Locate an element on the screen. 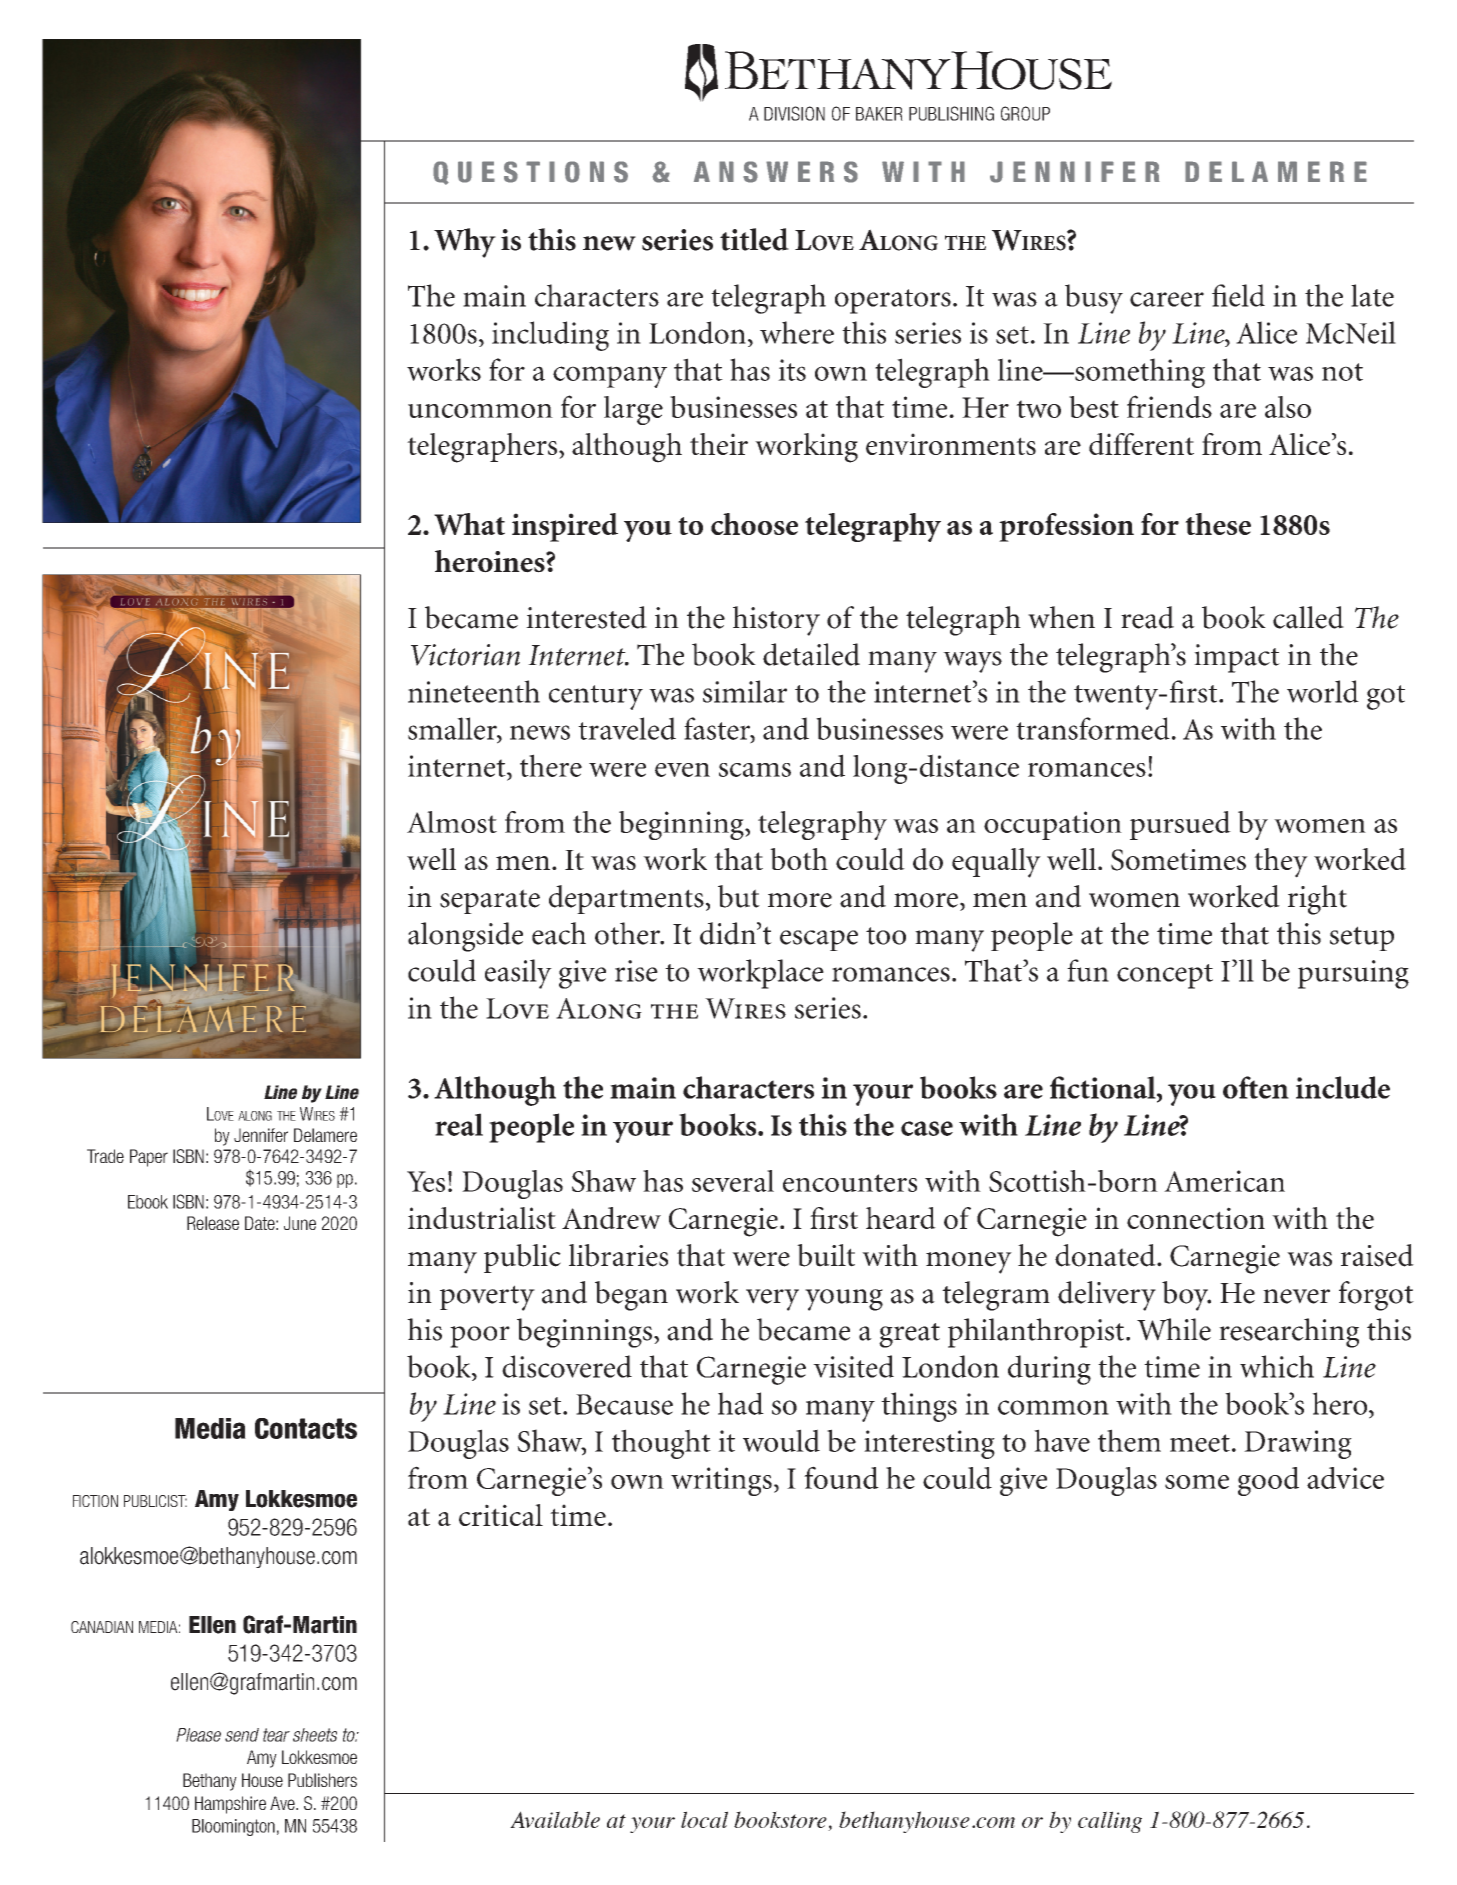 The width and height of the screenshot is (1457, 1885). What is located at coordinates (469, 524).
